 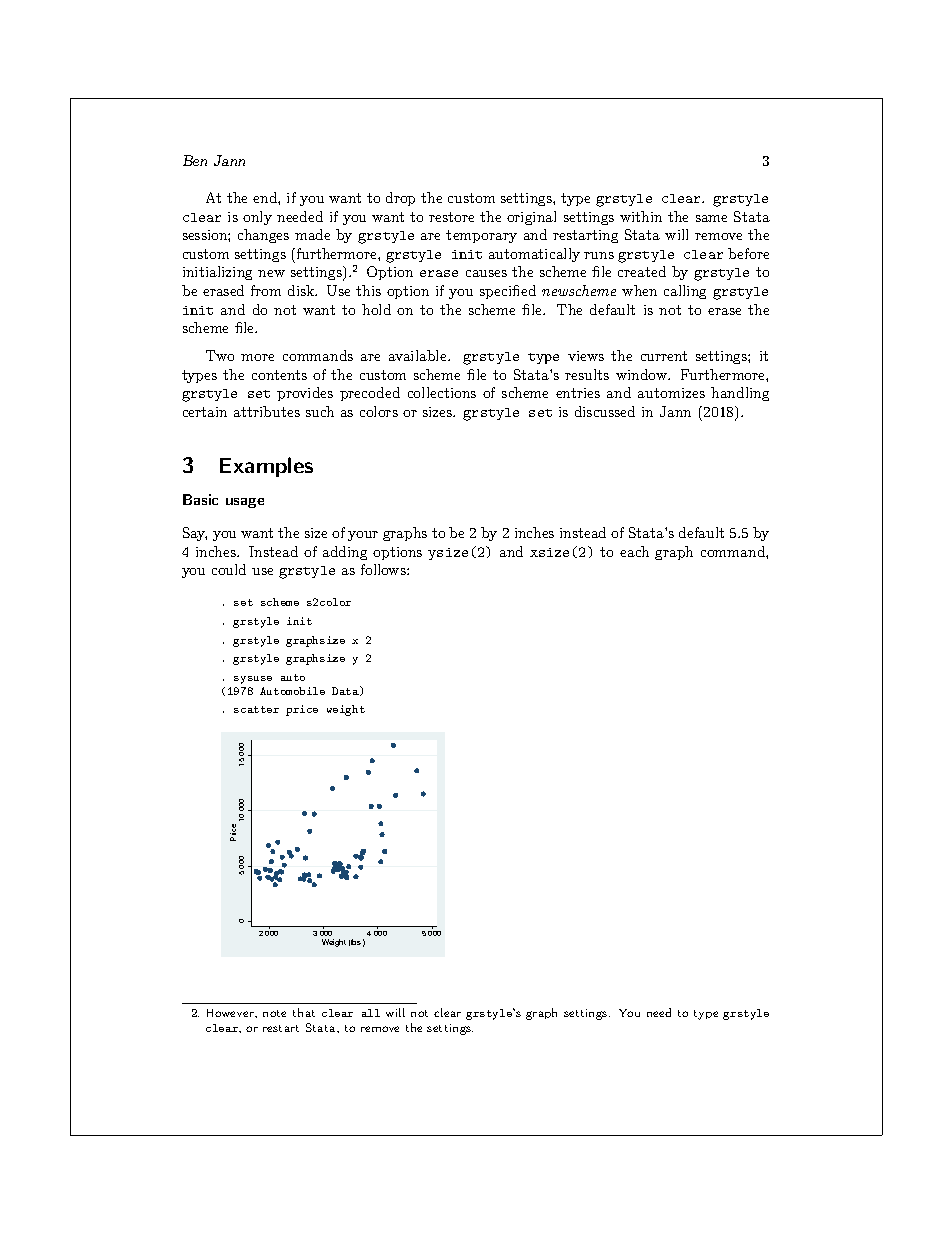 I want to click on current, so click(x=664, y=356).
